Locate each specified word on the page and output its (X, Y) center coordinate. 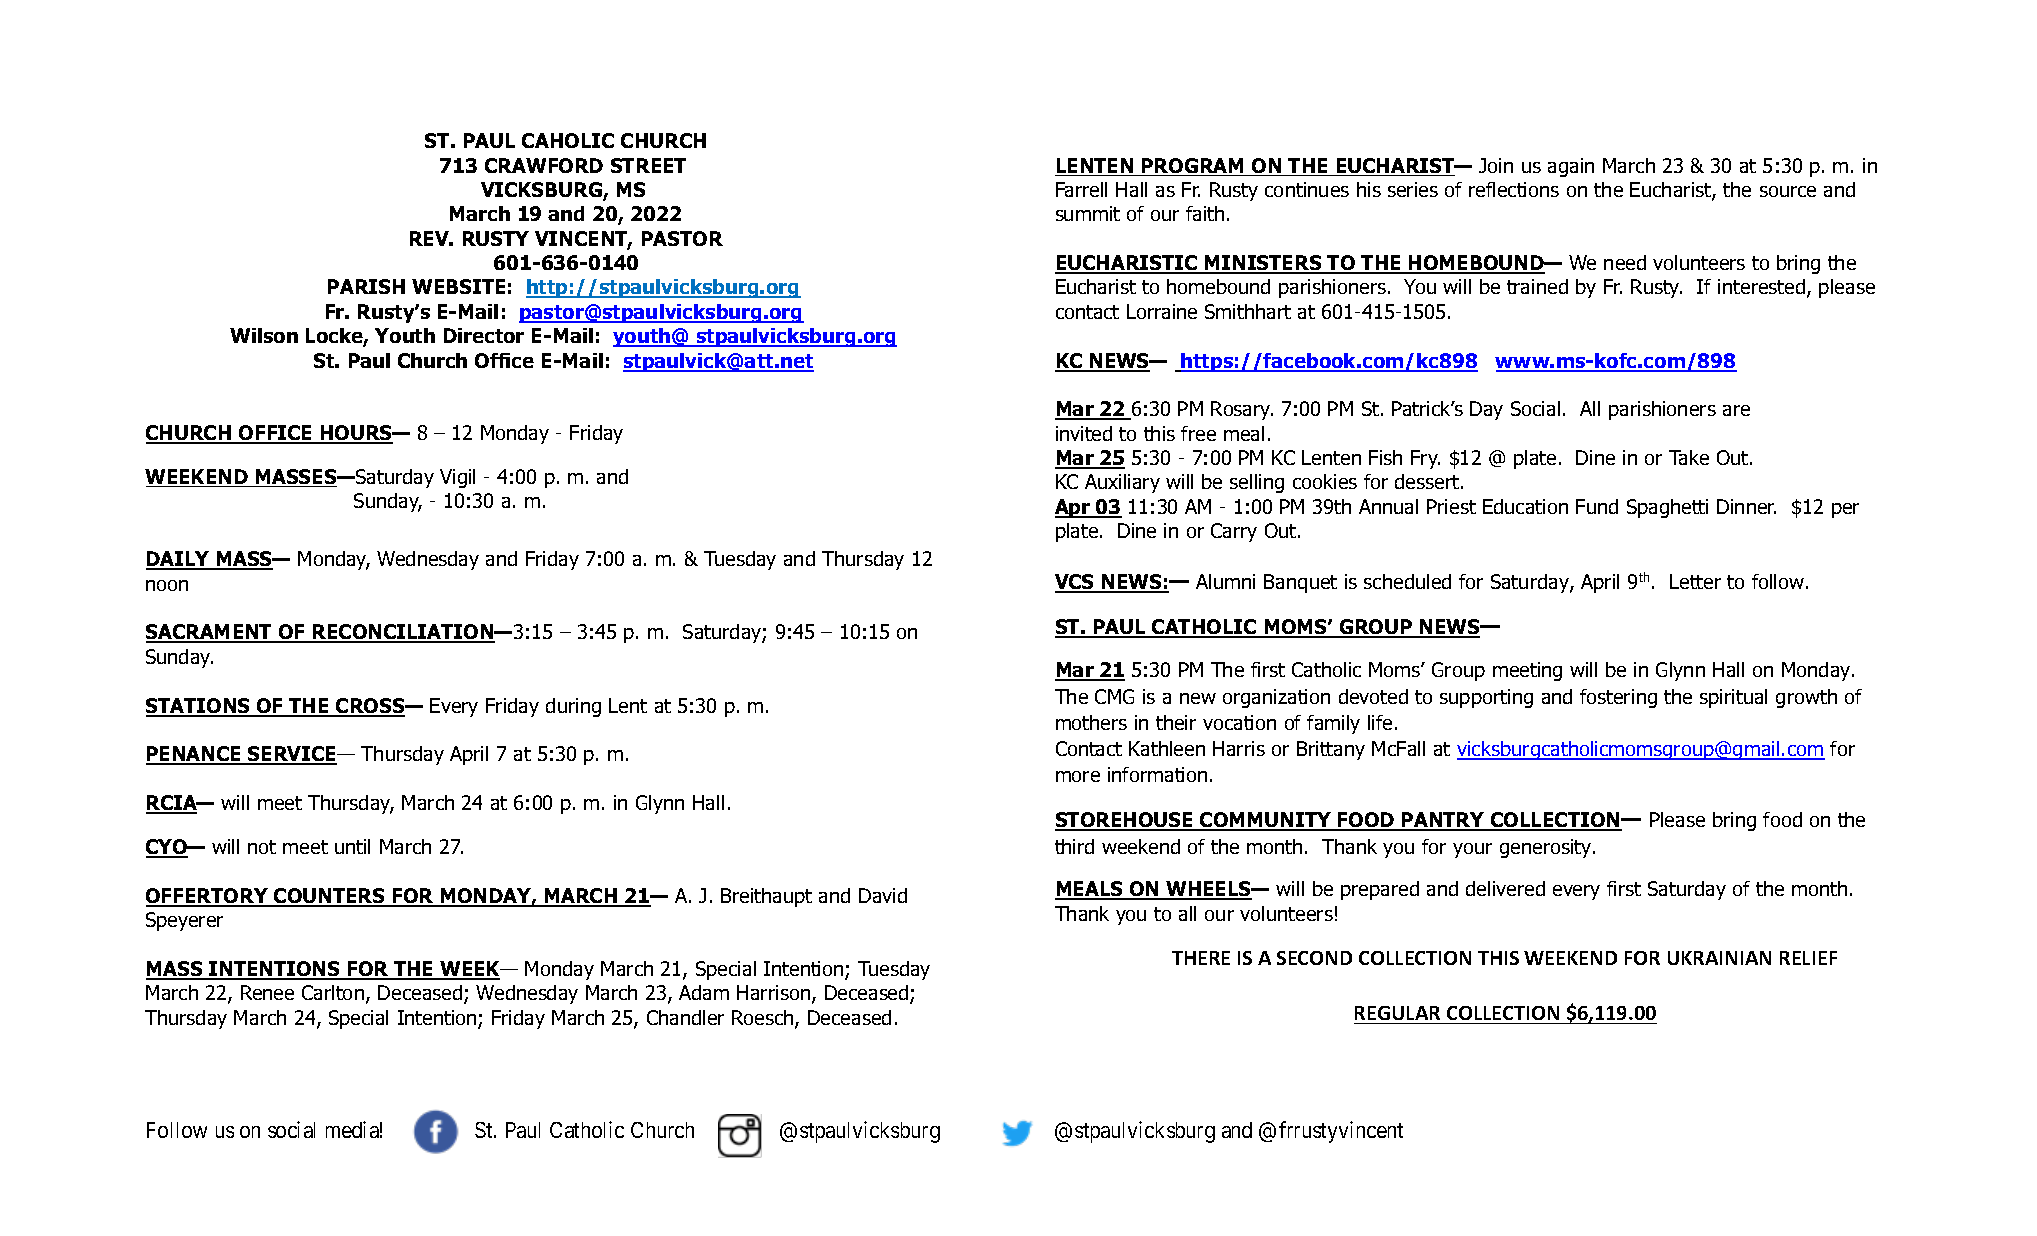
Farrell (1081, 189)
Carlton (334, 994)
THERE (1201, 958)
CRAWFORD (544, 165)
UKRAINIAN (1719, 958)
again (1571, 167)
